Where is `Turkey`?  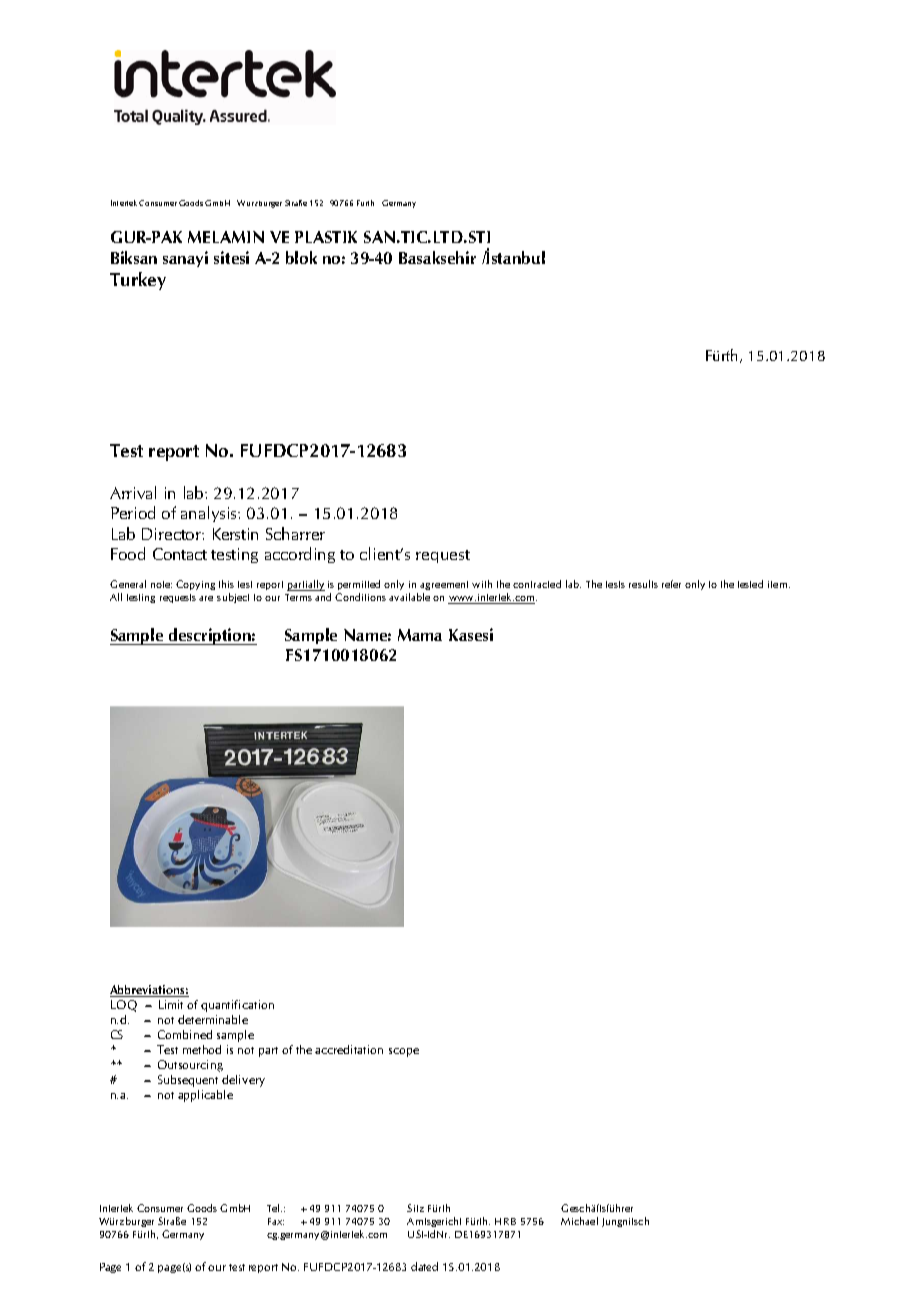 Turkey is located at coordinates (138, 281).
